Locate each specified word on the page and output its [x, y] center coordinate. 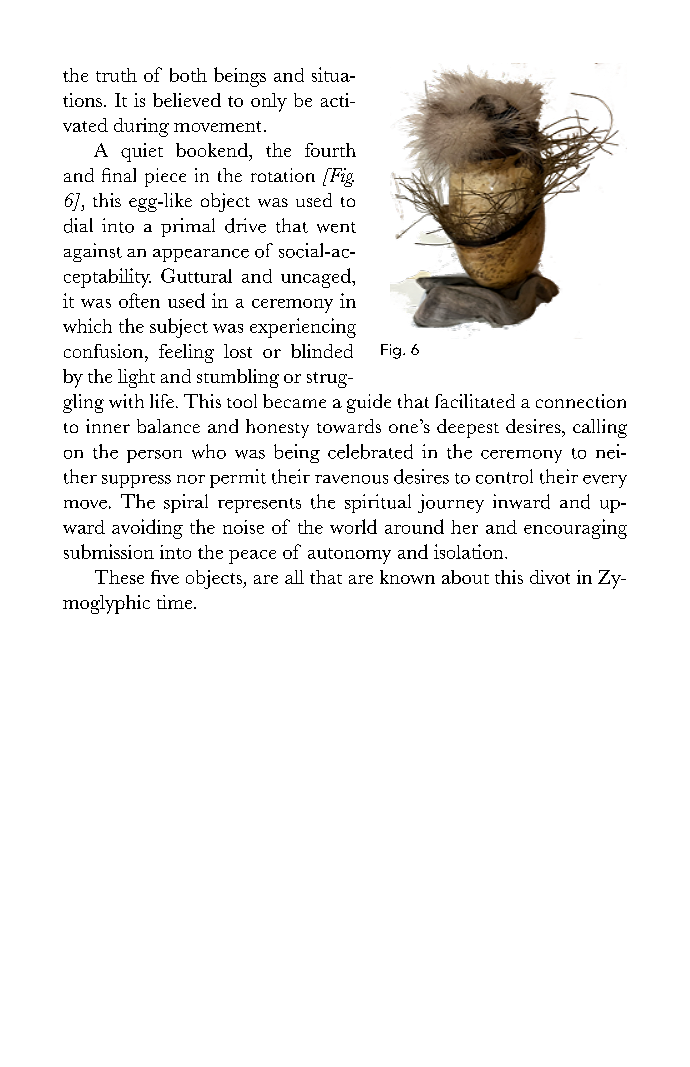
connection [581, 401]
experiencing [303, 328]
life [162, 401]
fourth [330, 150]
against [93, 252]
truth [116, 75]
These [119, 577]
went [336, 227]
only [269, 102]
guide [369, 403]
